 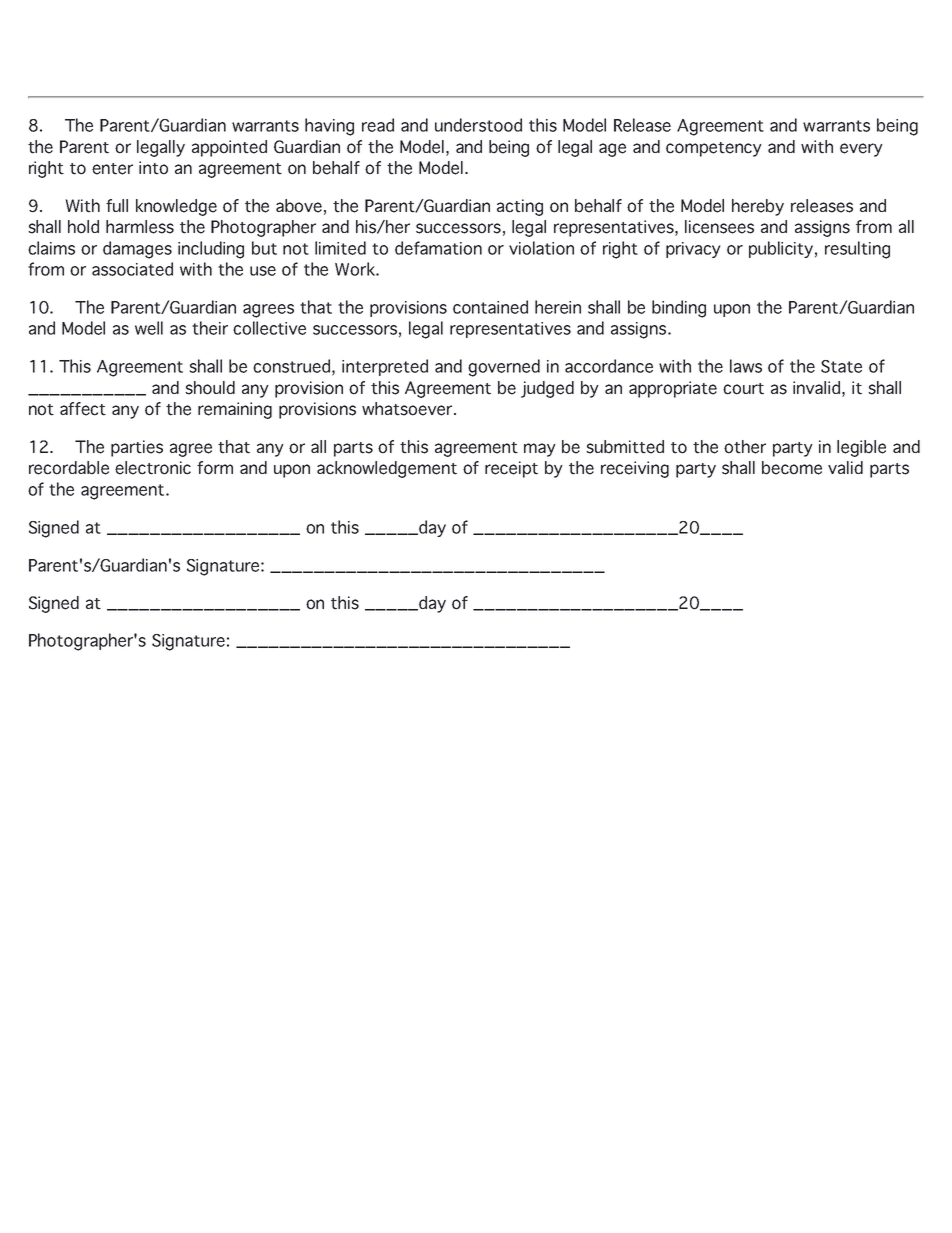 What do you see at coordinates (714, 149) in the document?
I see `competency` at bounding box center [714, 149].
